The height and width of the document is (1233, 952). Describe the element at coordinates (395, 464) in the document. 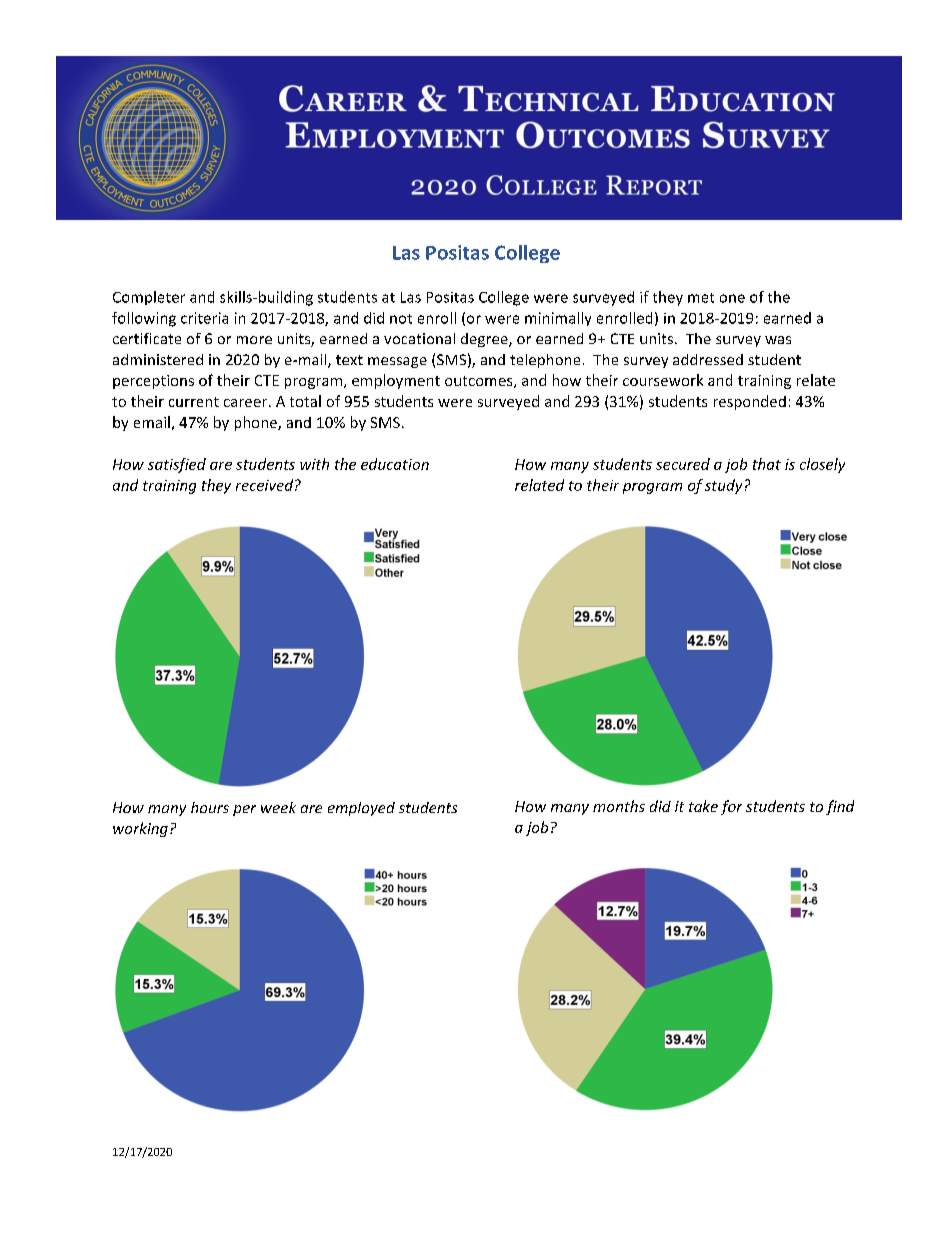

I see `education` at that location.
